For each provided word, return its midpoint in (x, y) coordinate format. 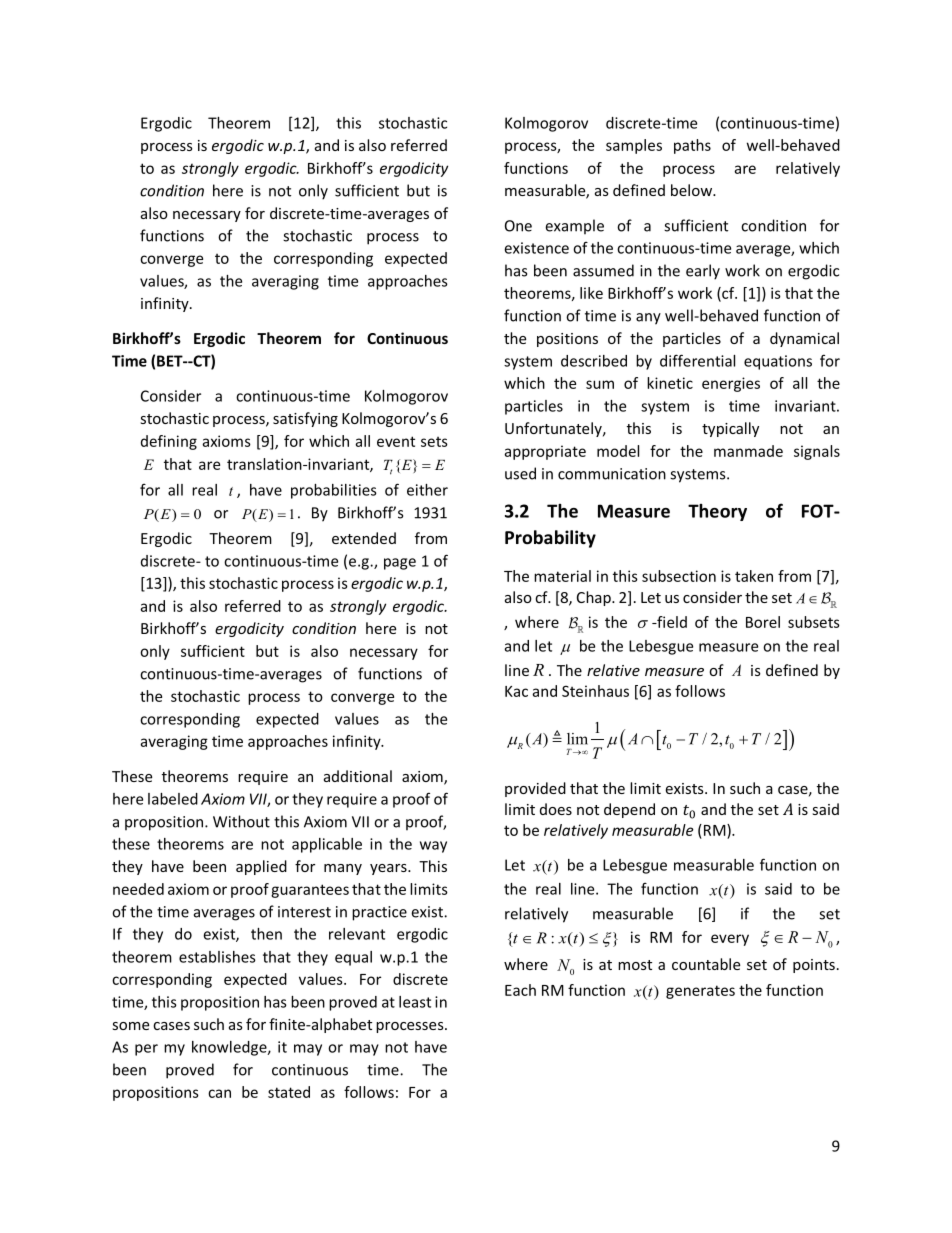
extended (364, 538)
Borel (763, 622)
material (562, 576)
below (693, 190)
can (219, 1093)
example (574, 227)
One (518, 226)
